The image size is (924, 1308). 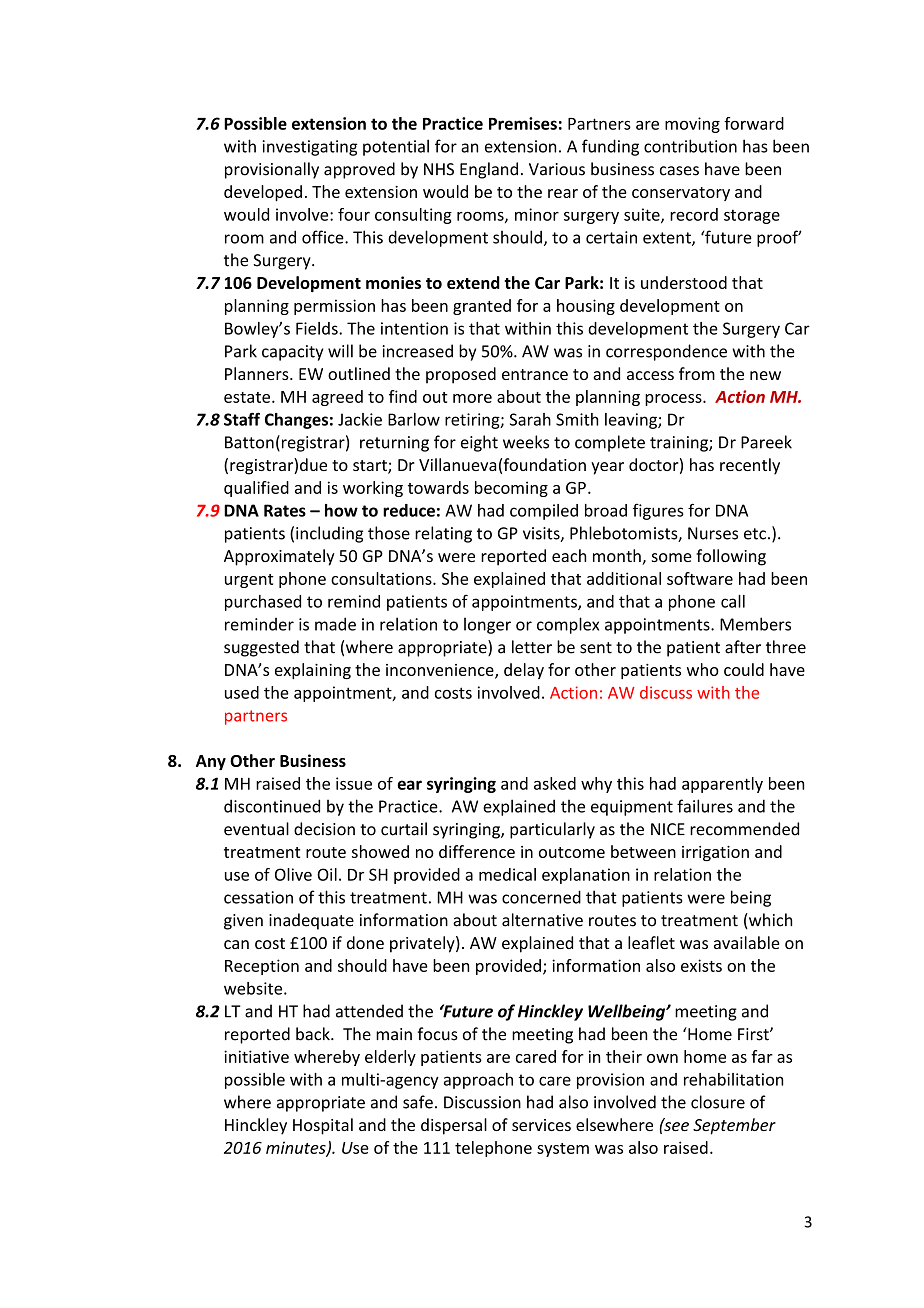 I want to click on entrance, so click(x=535, y=374).
